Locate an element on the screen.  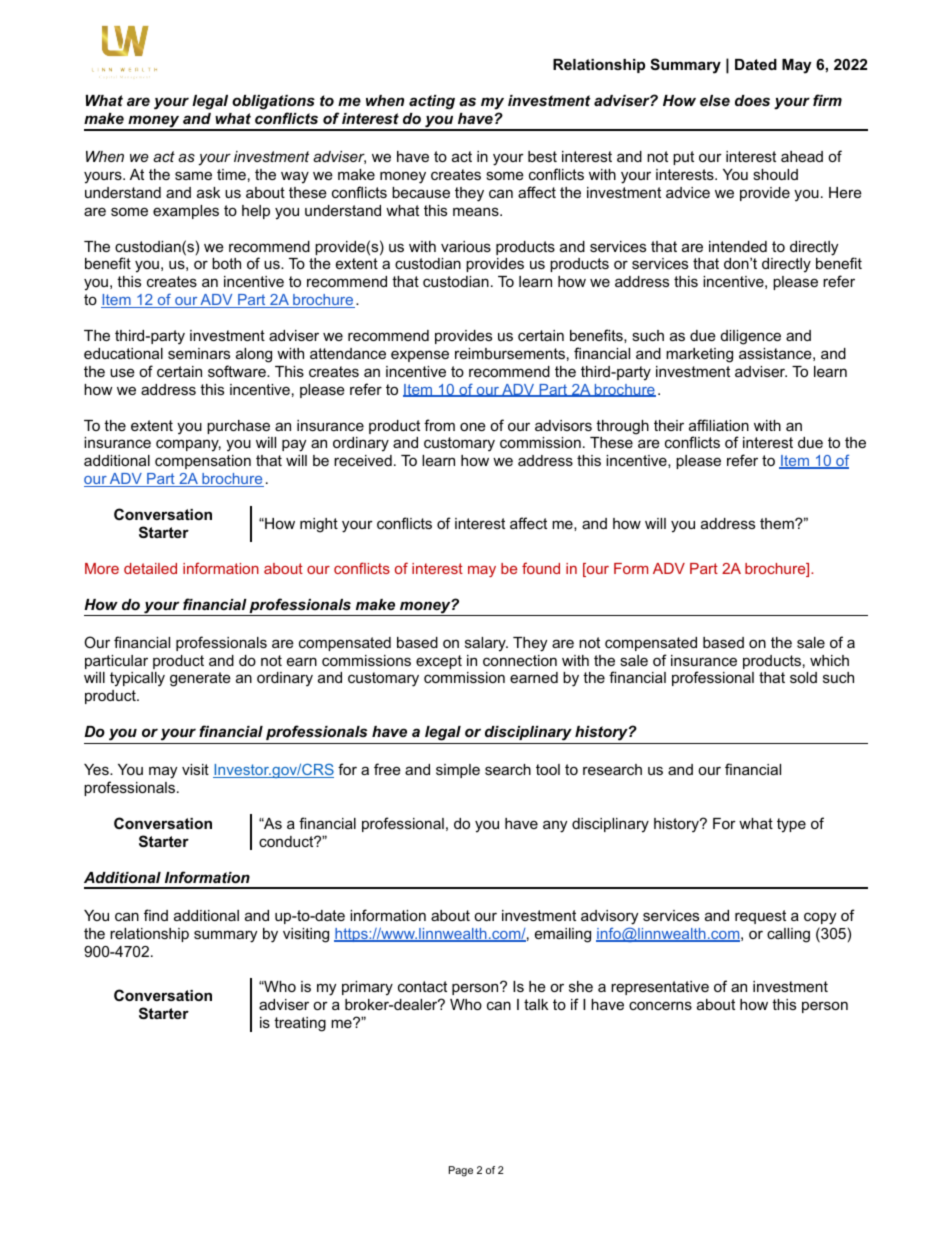
Page is located at coordinates (461, 1171).
